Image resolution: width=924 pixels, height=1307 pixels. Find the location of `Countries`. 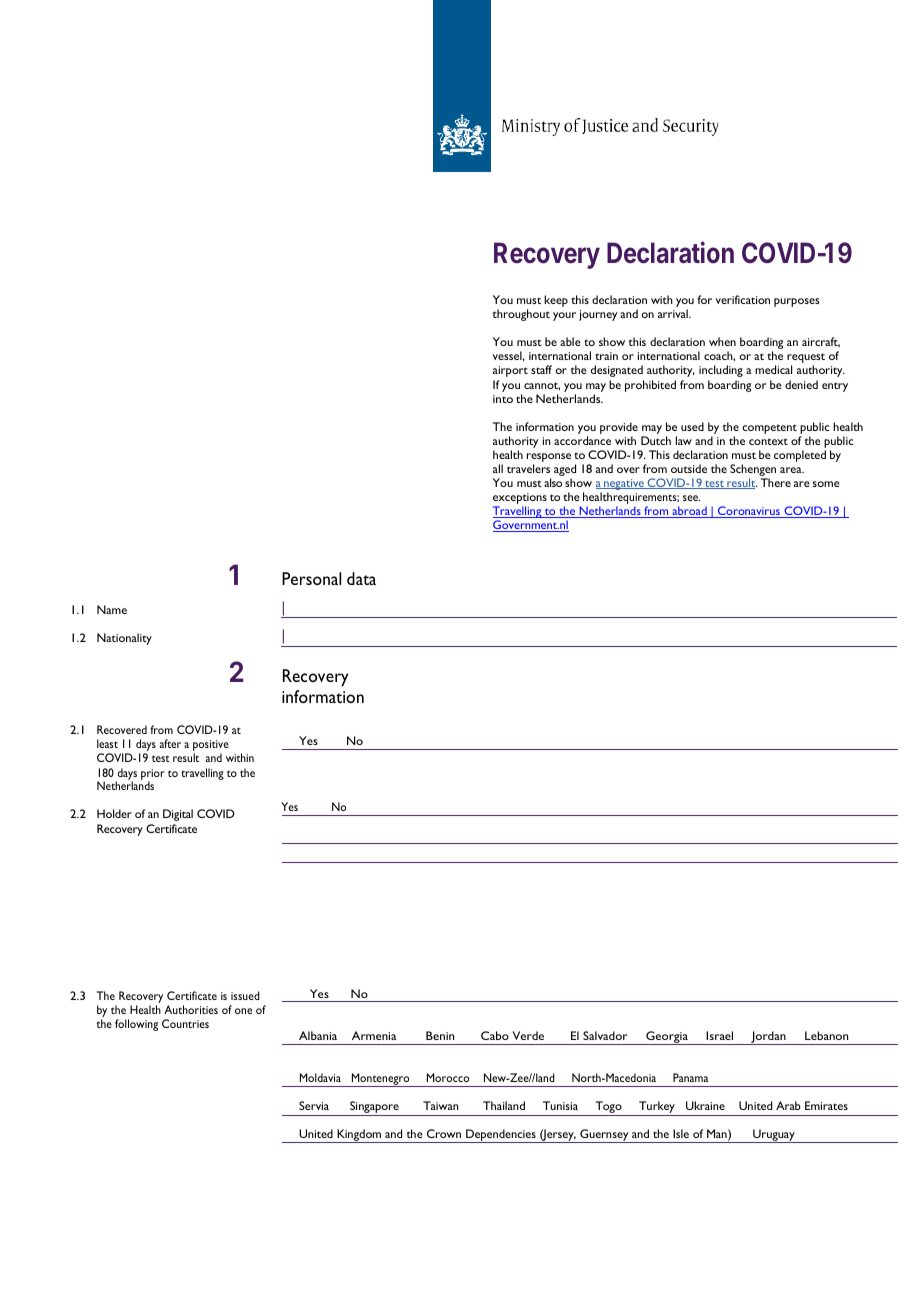

Countries is located at coordinates (185, 1023).
